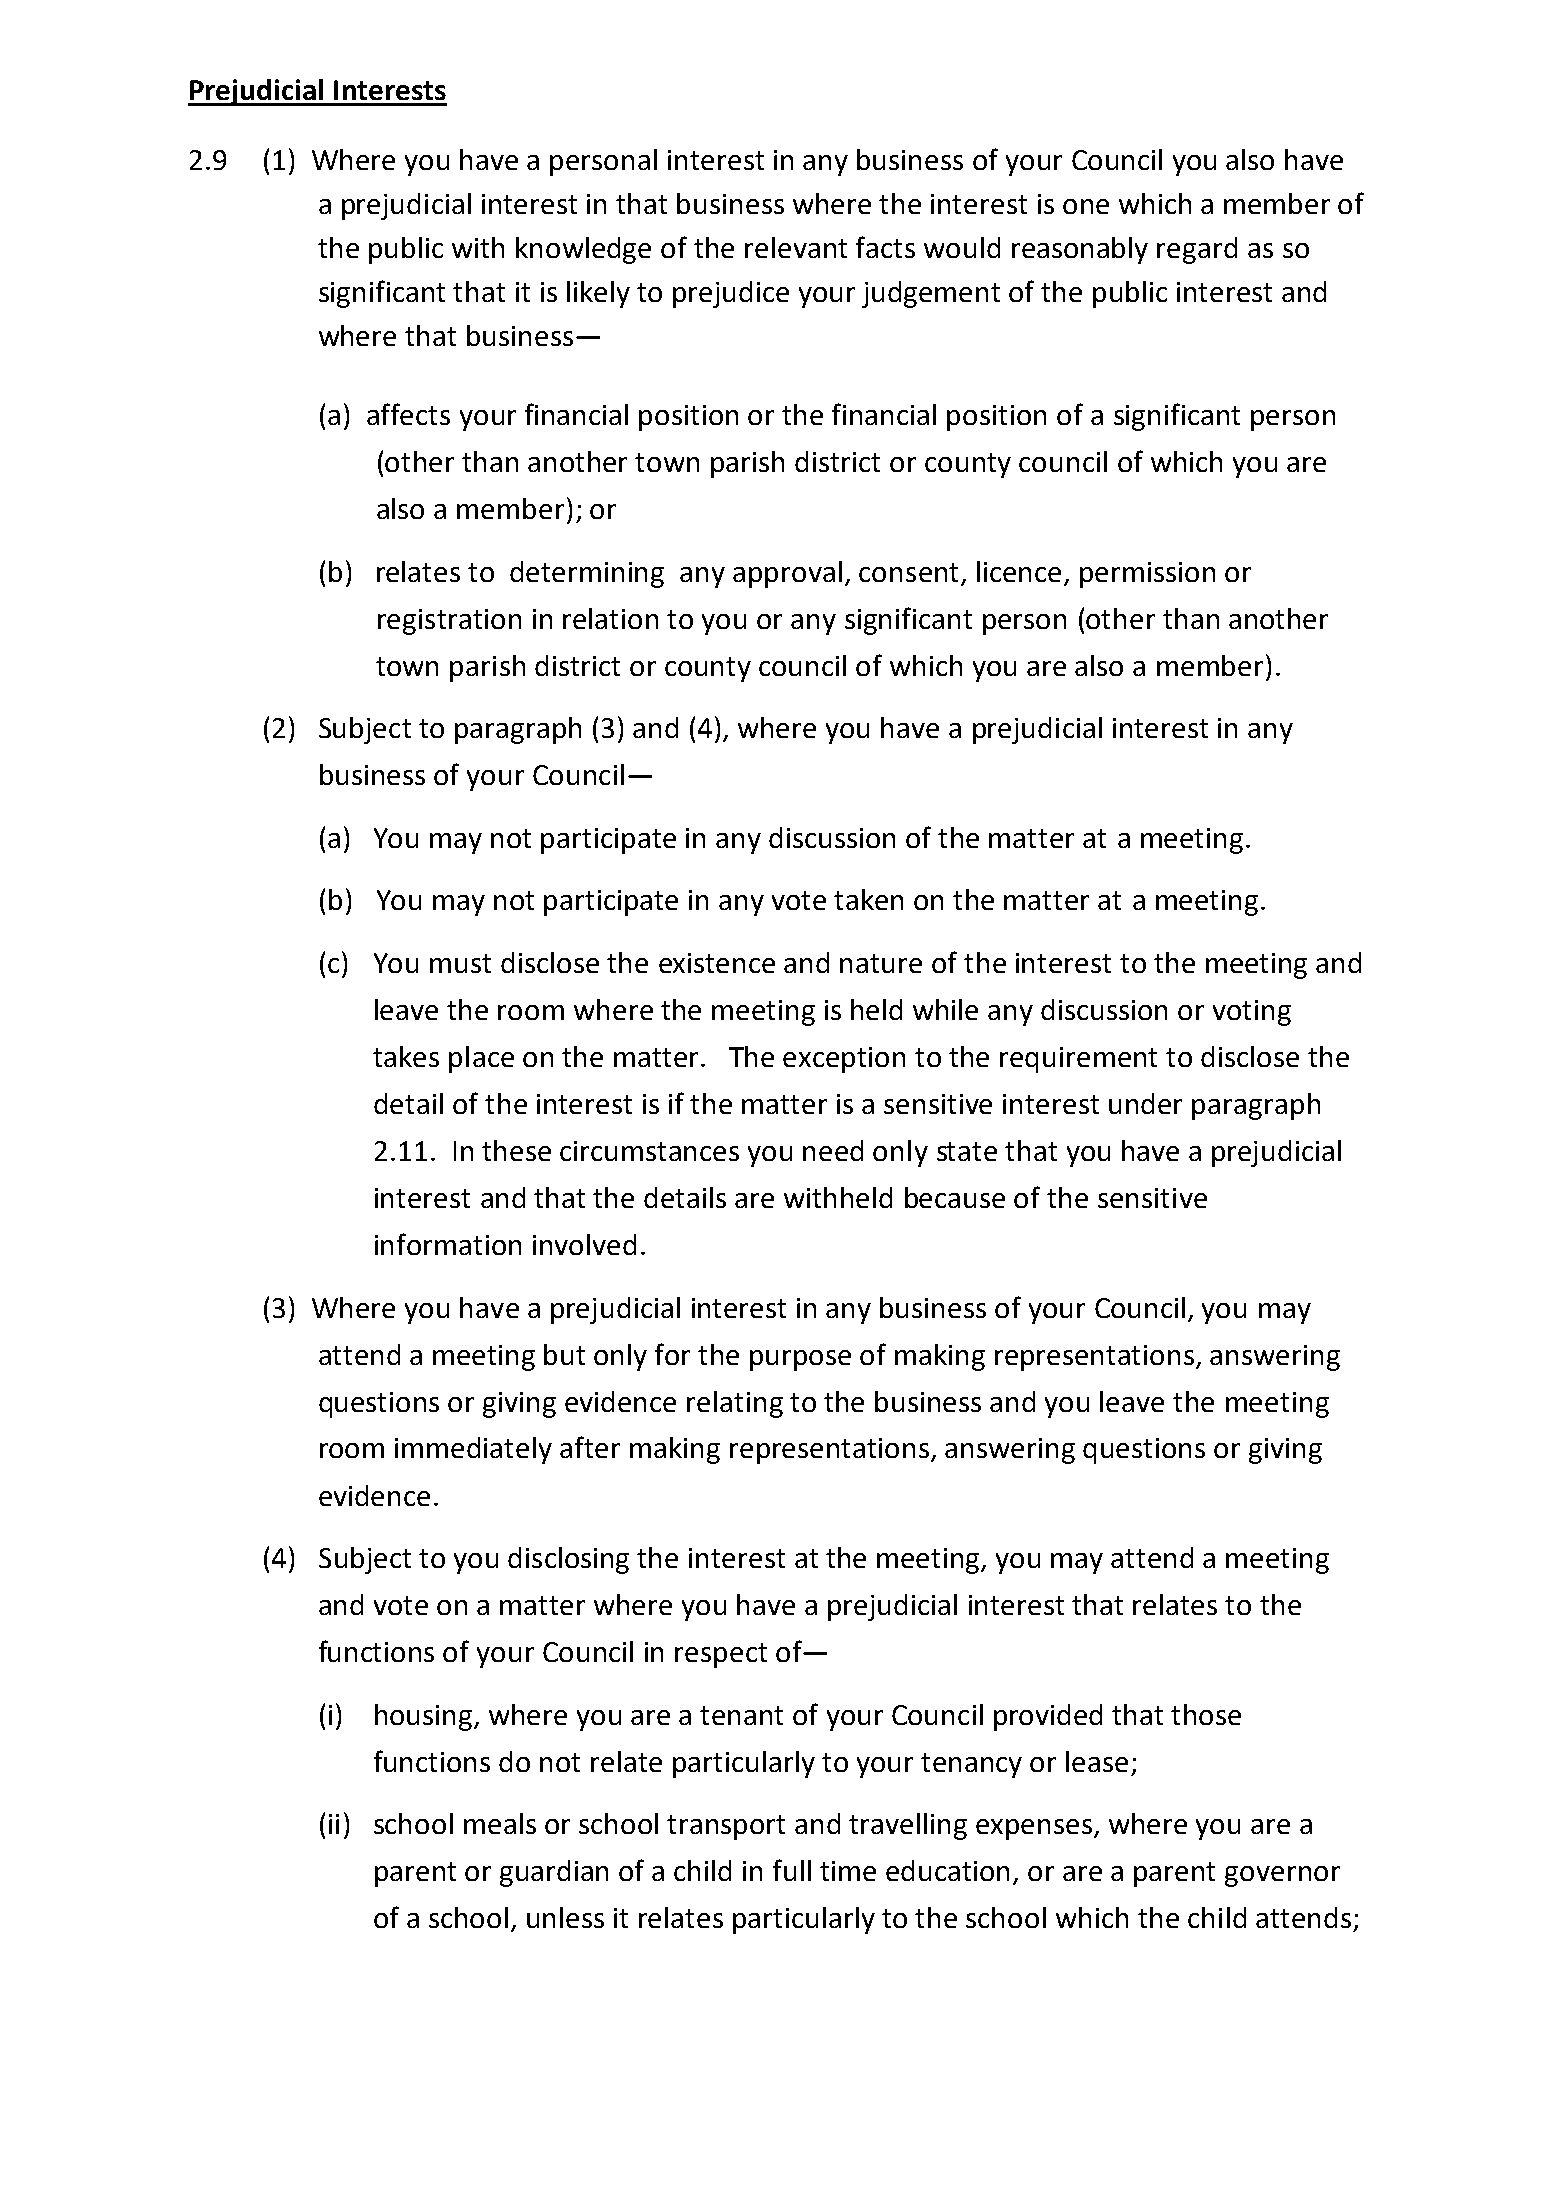 This screenshot has height=2197, width=1554. What do you see at coordinates (848, 1871) in the screenshot?
I see `time` at bounding box center [848, 1871].
